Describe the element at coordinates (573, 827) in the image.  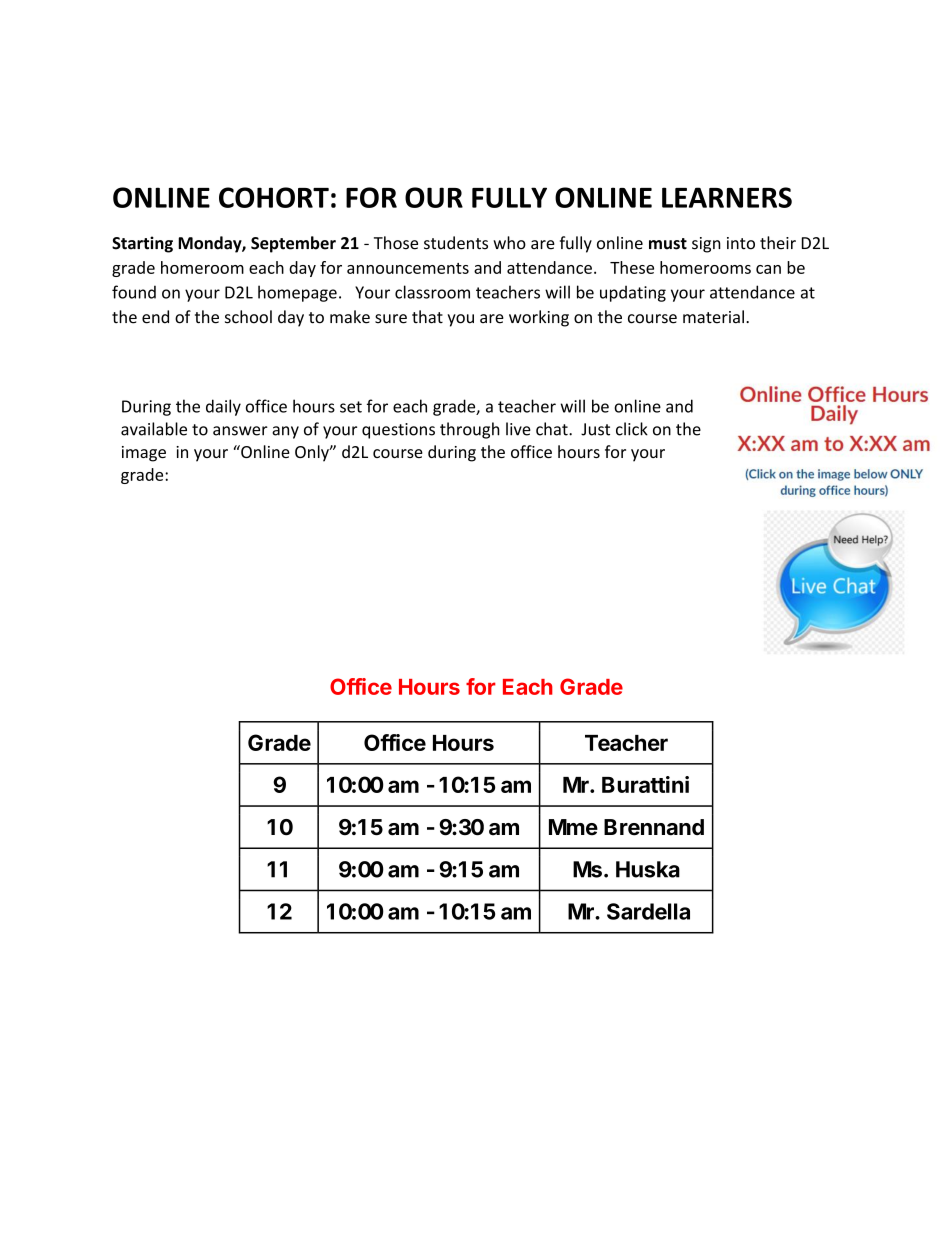
I see `Mme` at that location.
